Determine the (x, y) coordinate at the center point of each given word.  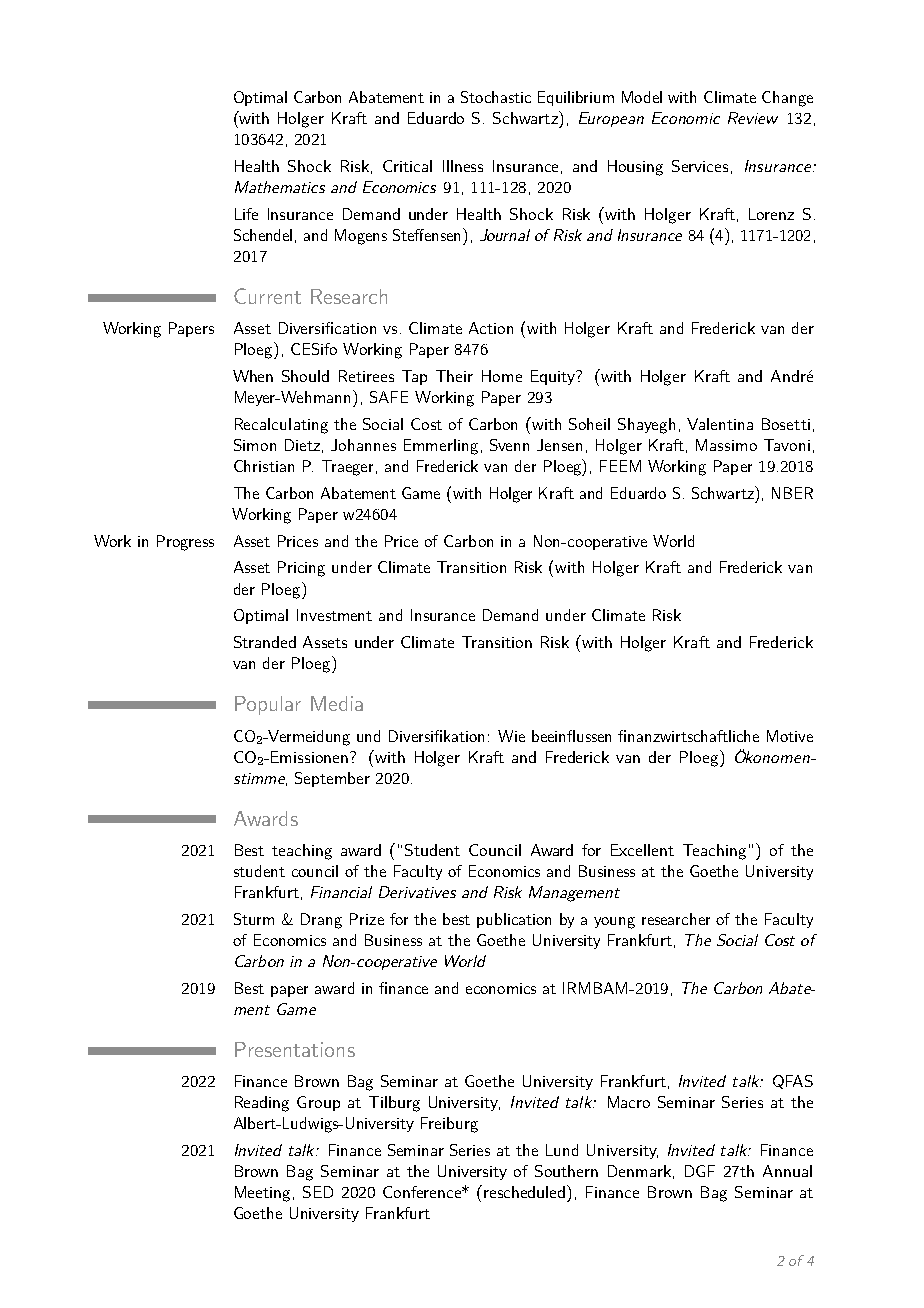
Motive (790, 736)
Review (753, 118)
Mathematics (280, 187)
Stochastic (496, 97)
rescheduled (526, 1191)
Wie (511, 736)
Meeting (264, 1194)
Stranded (265, 642)
